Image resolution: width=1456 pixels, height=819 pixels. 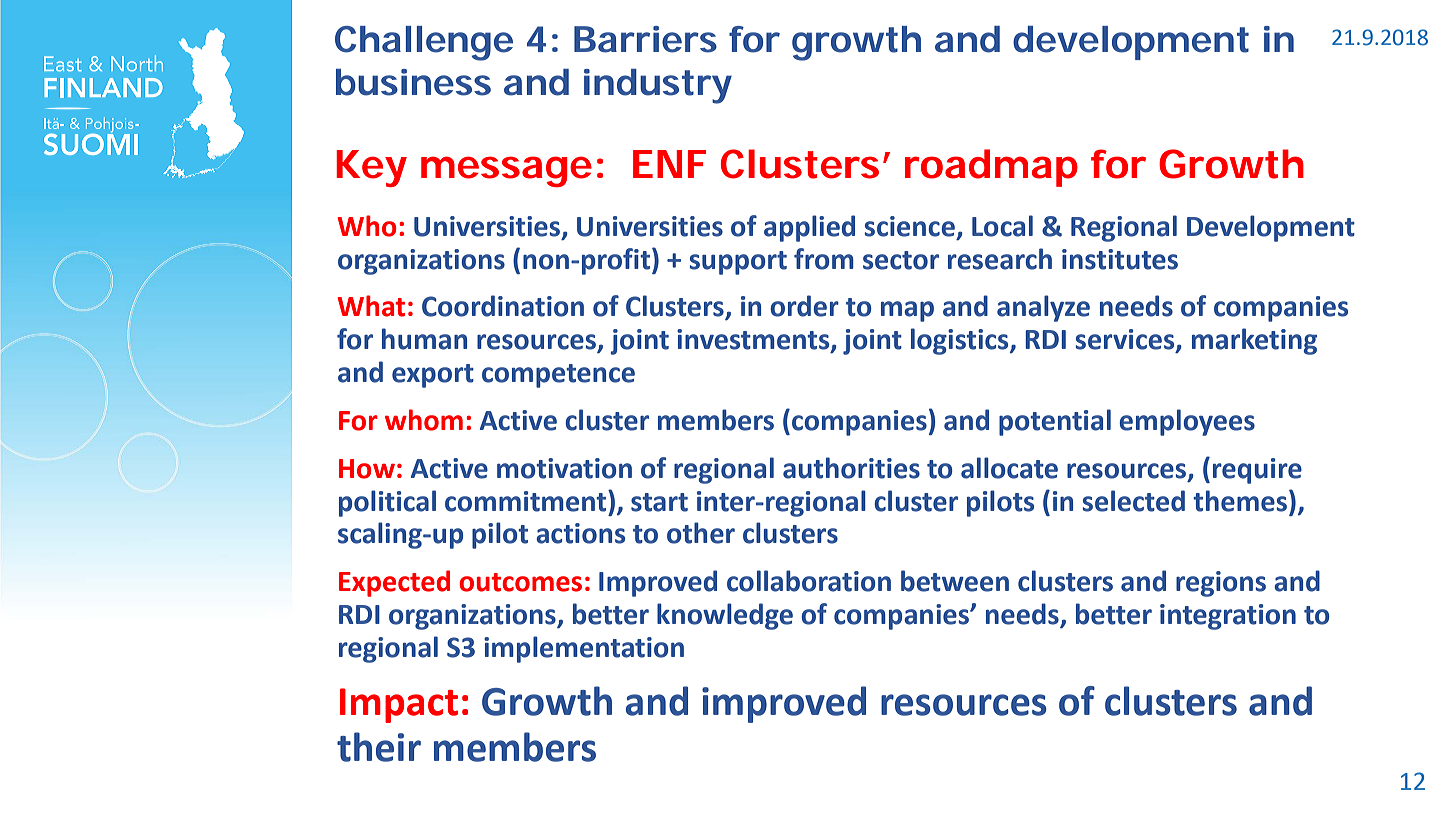 I want to click on collaboration, so click(x=809, y=581).
